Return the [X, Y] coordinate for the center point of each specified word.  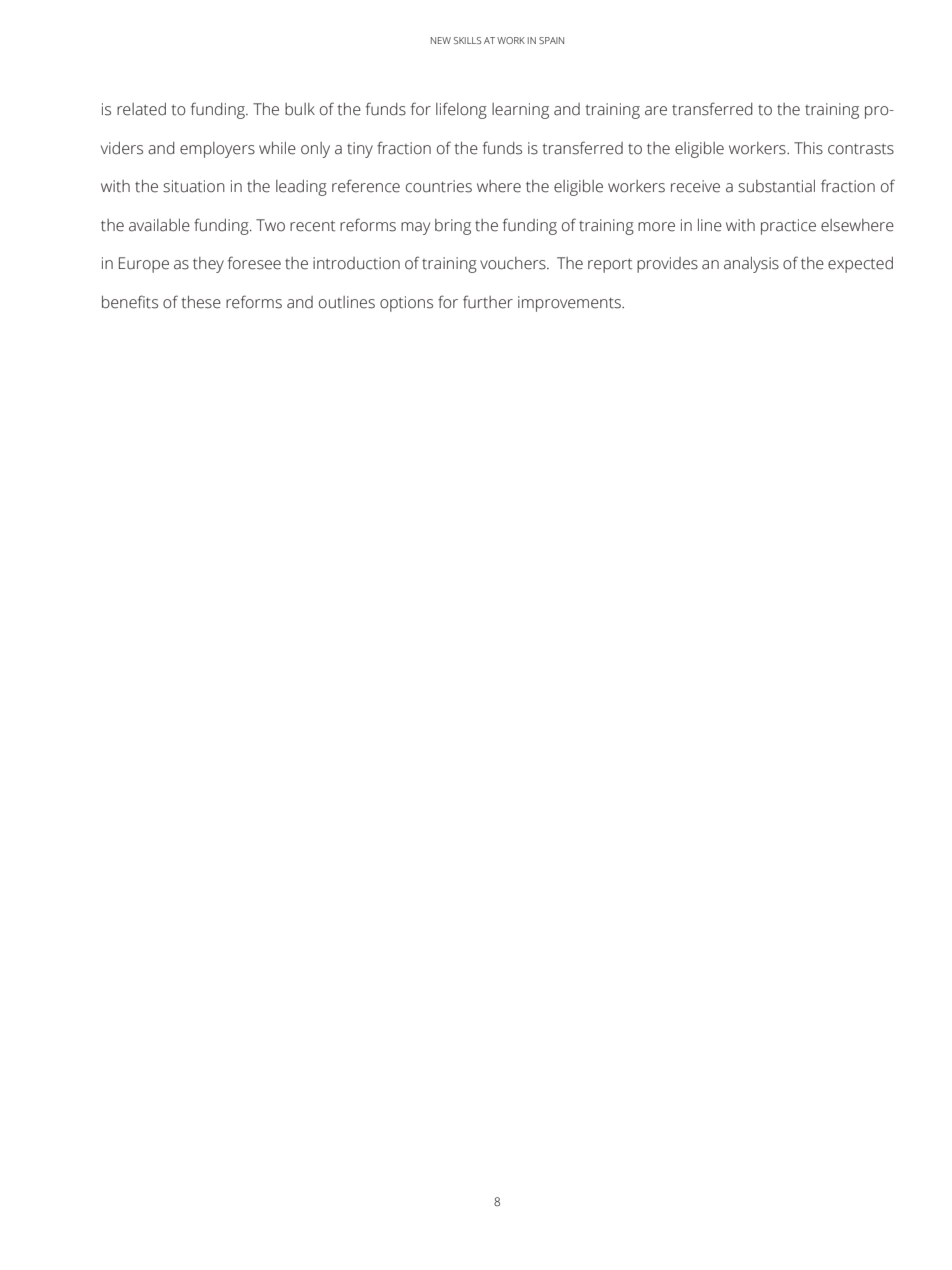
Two [270, 225]
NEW [441, 40]
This [808, 148]
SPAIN [551, 40]
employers [217, 150]
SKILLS [467, 40]
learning [520, 111]
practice [788, 227]
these [201, 302]
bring [453, 227]
